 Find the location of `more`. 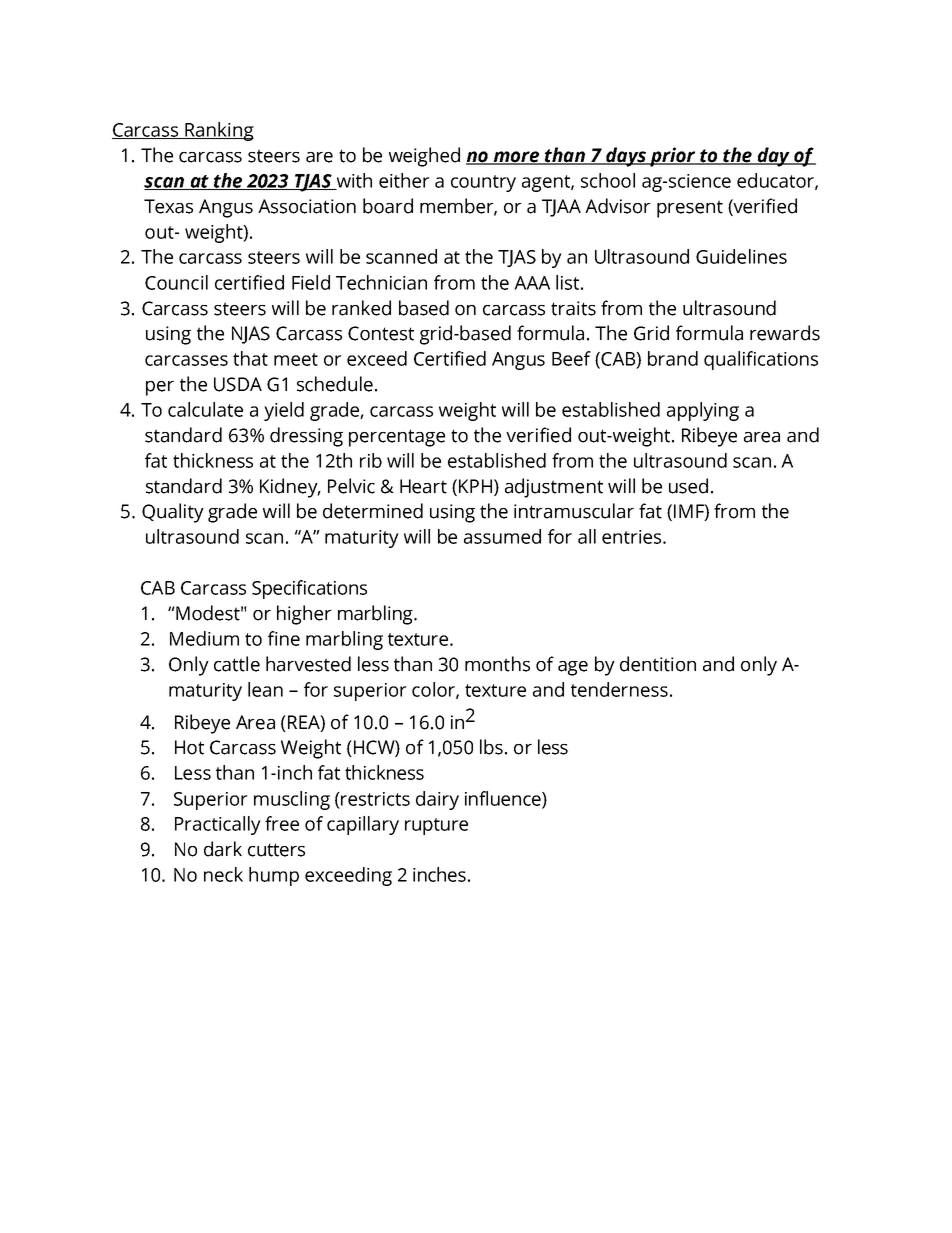

more is located at coordinates (516, 158).
